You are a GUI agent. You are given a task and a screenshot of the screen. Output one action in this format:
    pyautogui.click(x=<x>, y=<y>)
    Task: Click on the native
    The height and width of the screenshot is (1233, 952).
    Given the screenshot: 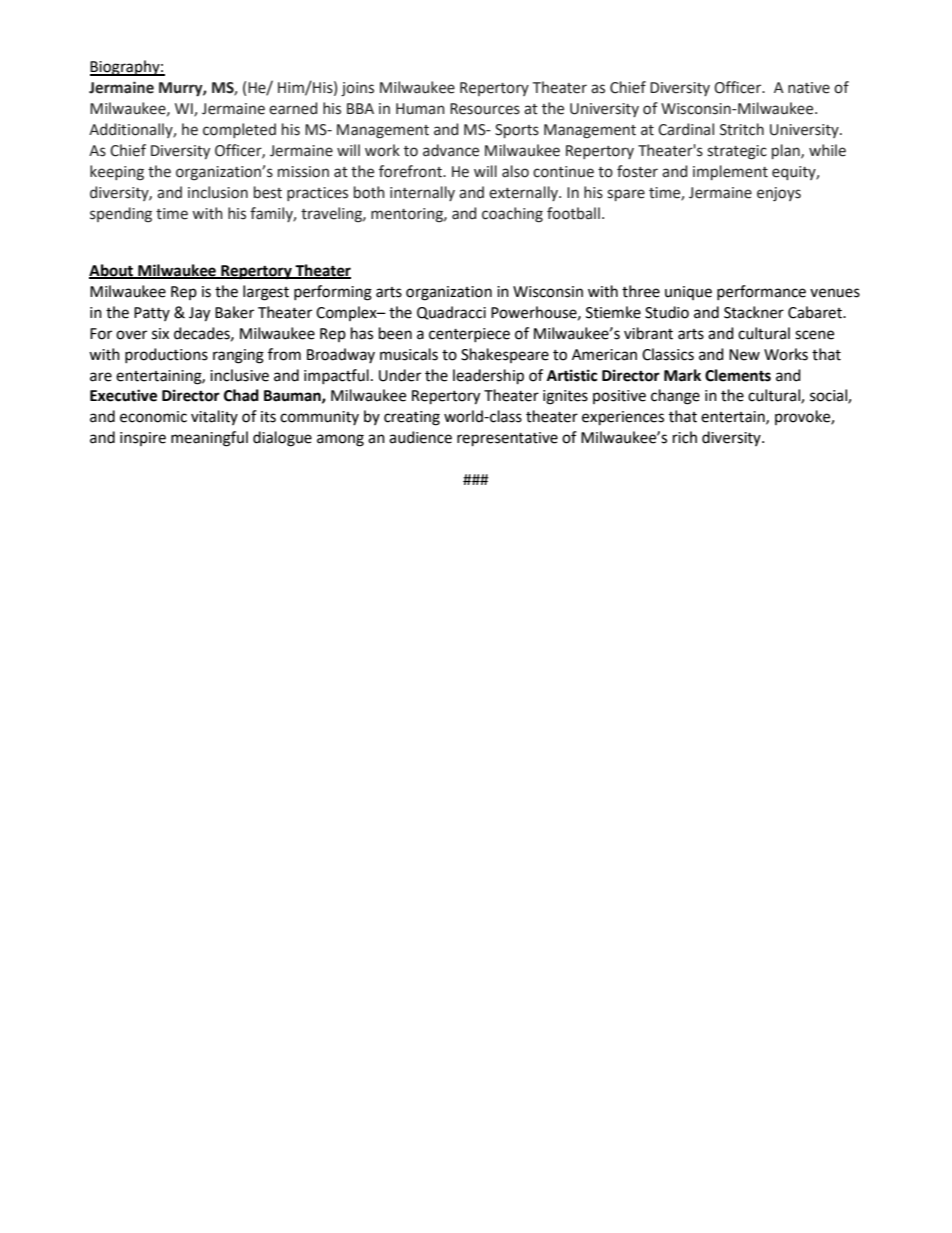 What is the action you would take?
    pyautogui.click(x=809, y=88)
